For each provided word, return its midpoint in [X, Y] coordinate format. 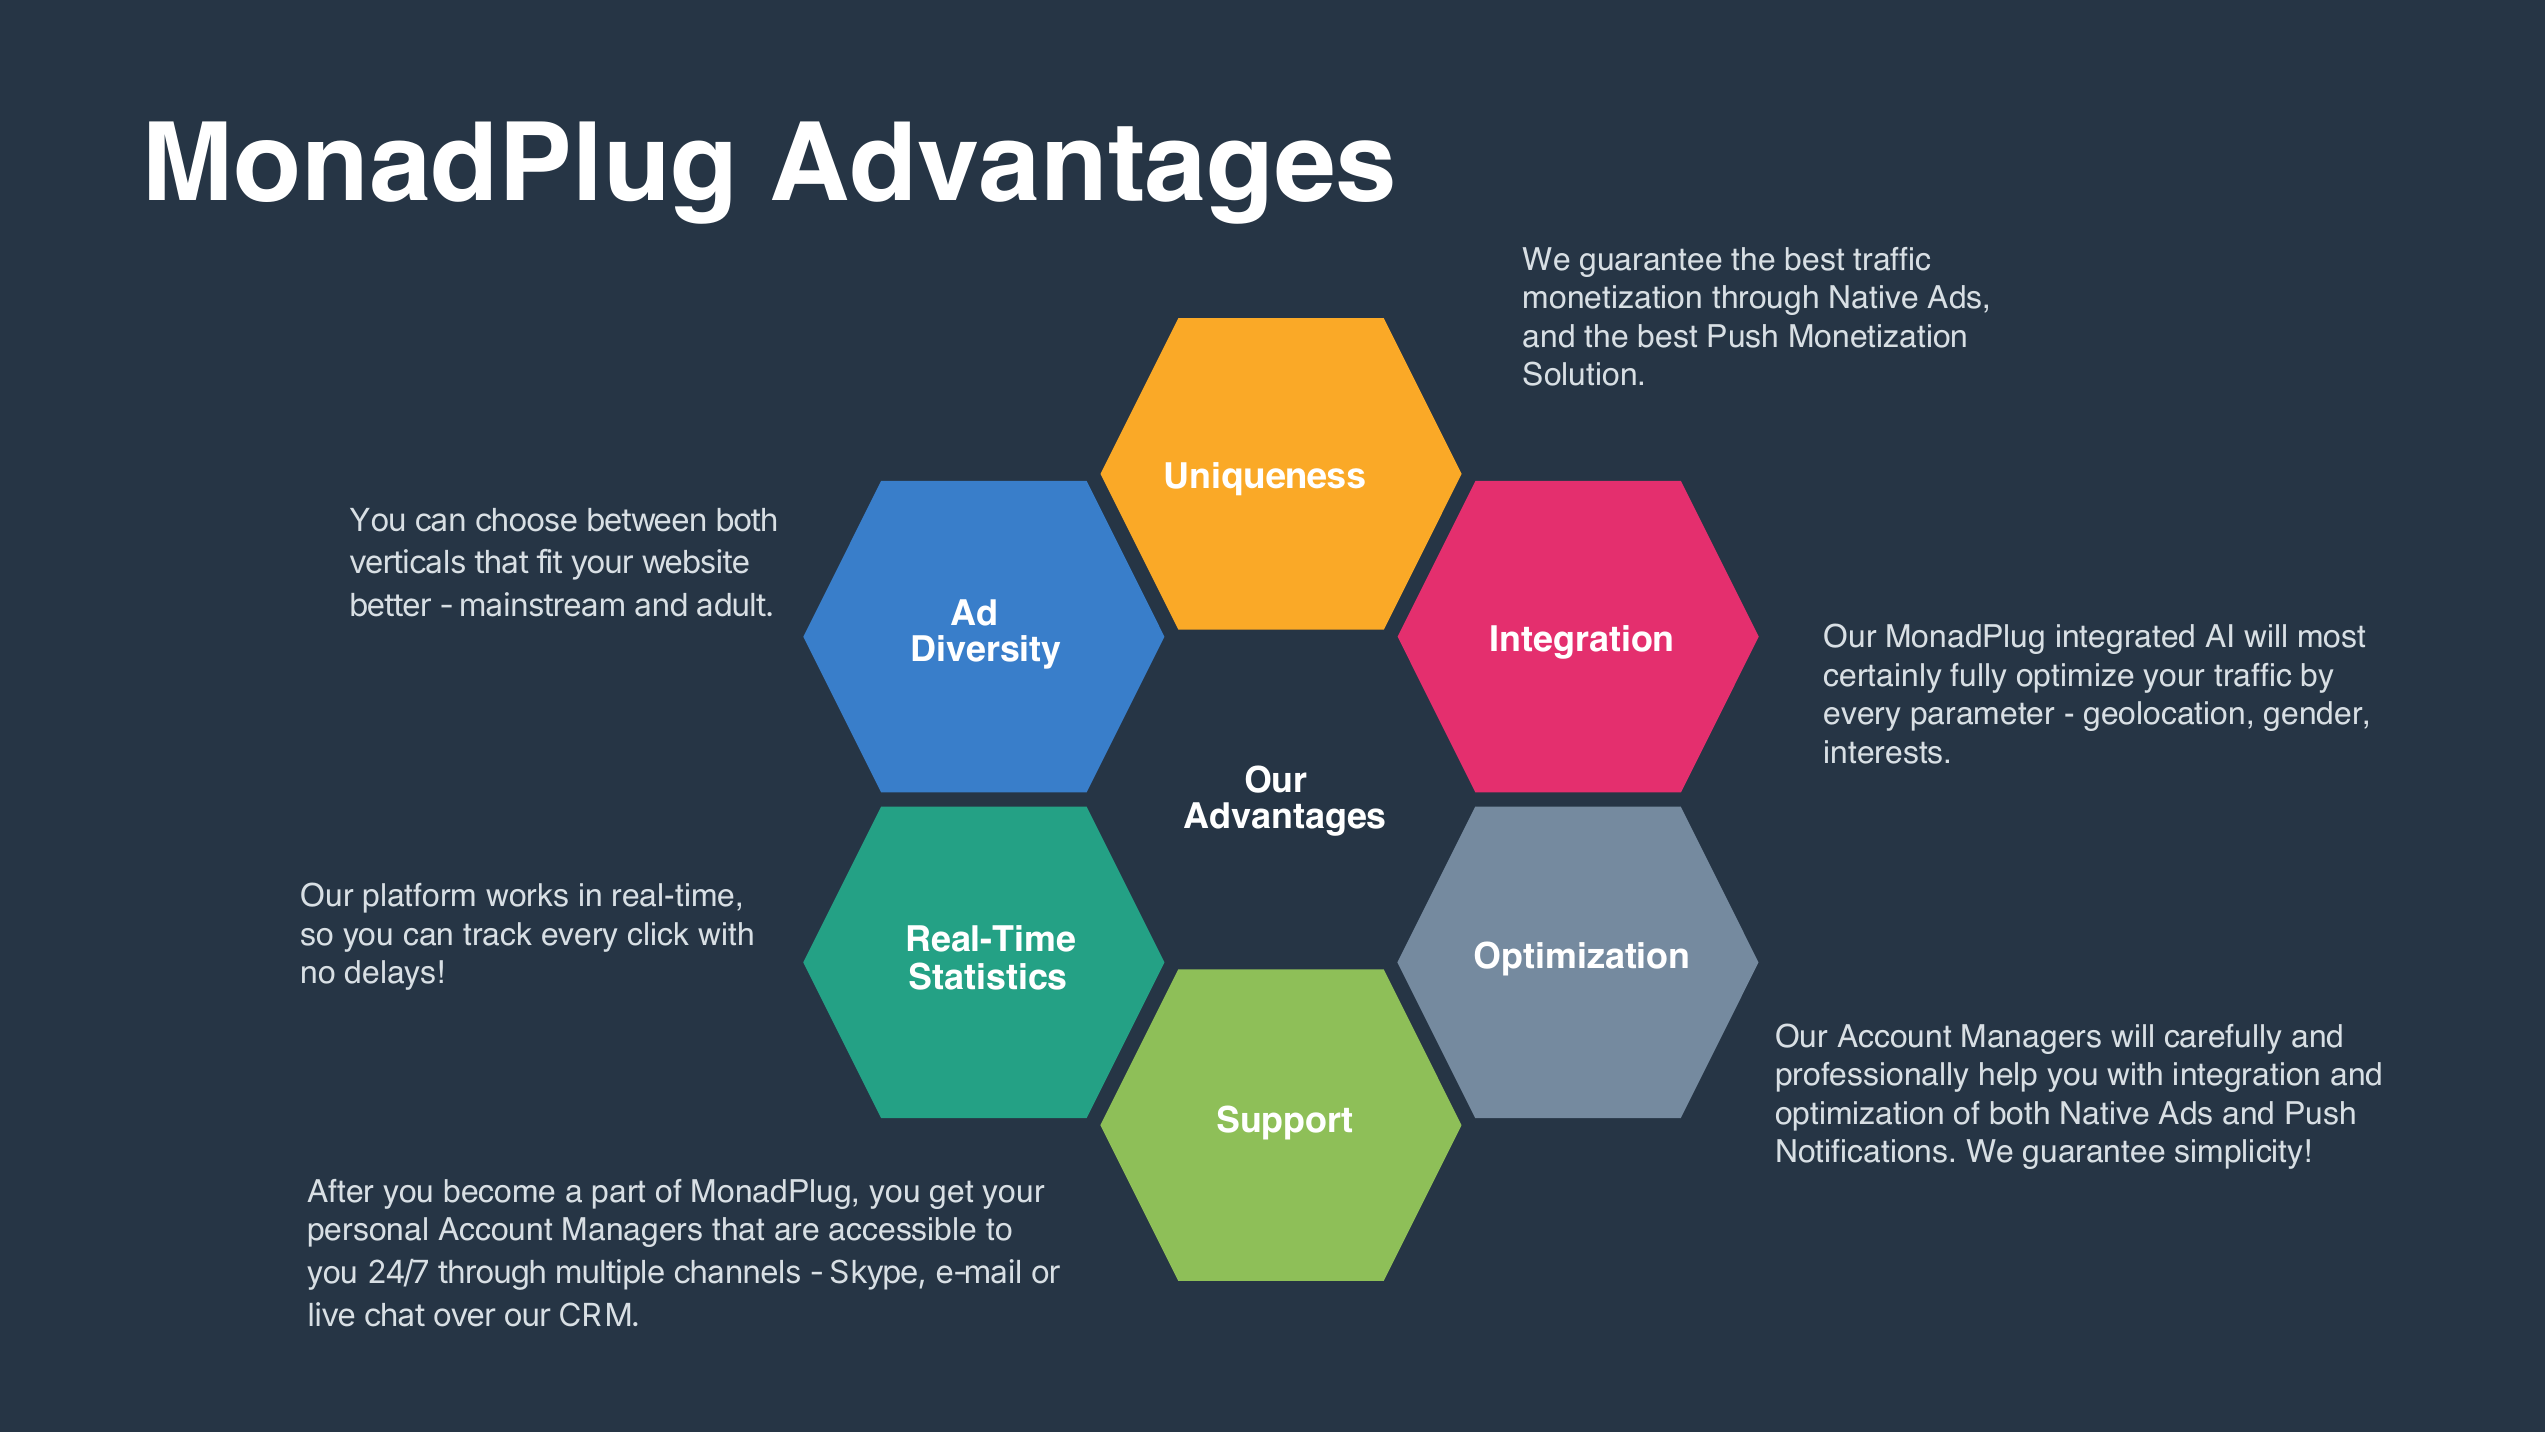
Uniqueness [1265, 478]
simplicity [2238, 1154]
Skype [874, 1274]
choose [526, 520]
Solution [1579, 373]
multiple [610, 1274]
